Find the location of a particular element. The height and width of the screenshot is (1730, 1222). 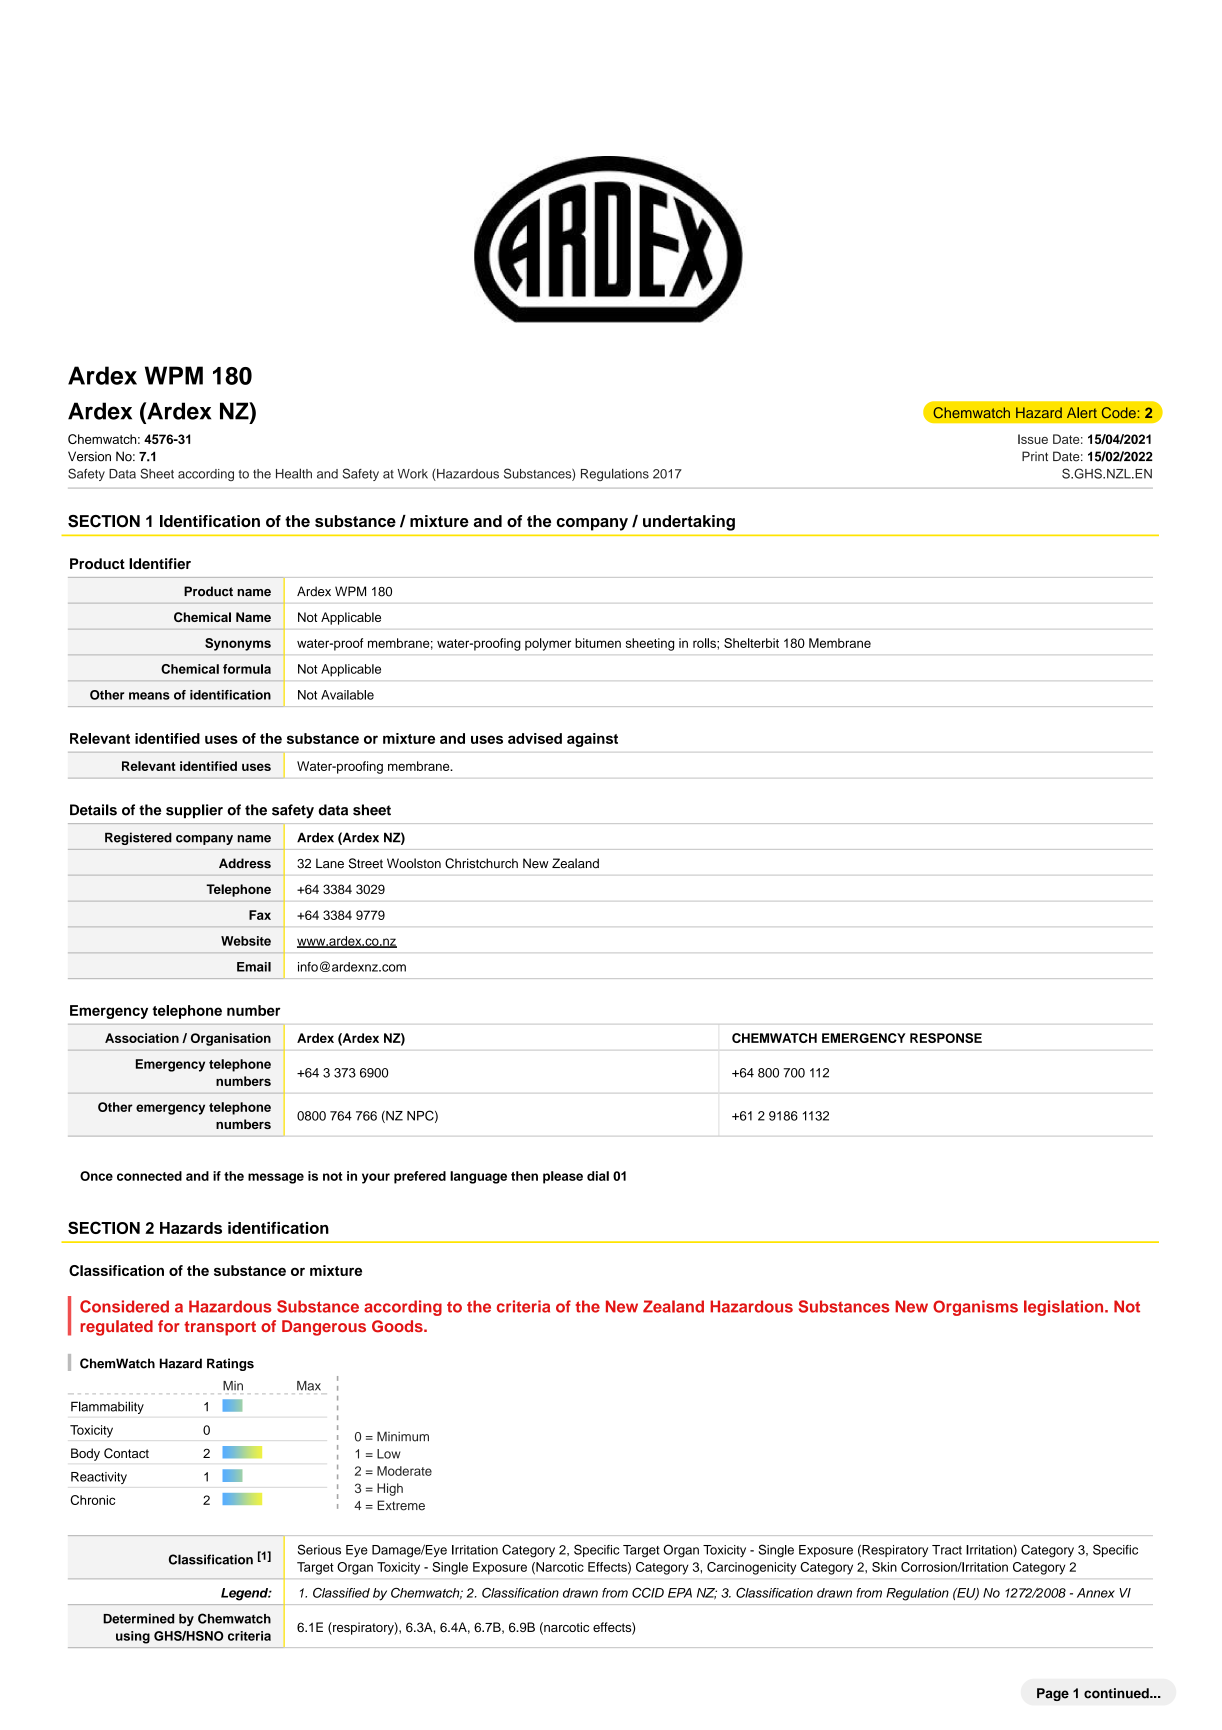

undertaking is located at coordinates (689, 523).
